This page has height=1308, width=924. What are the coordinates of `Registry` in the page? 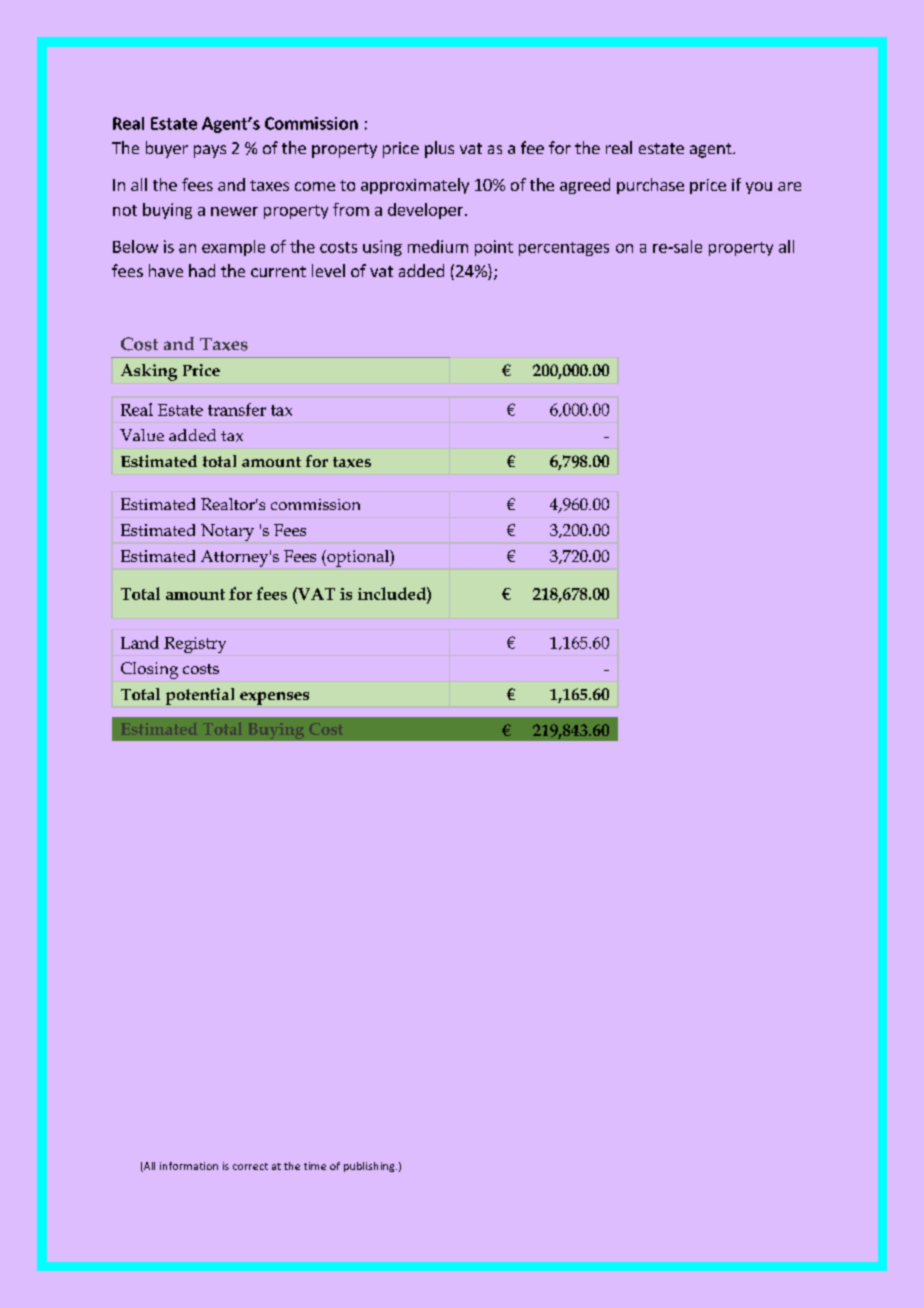 It's located at (195, 645).
